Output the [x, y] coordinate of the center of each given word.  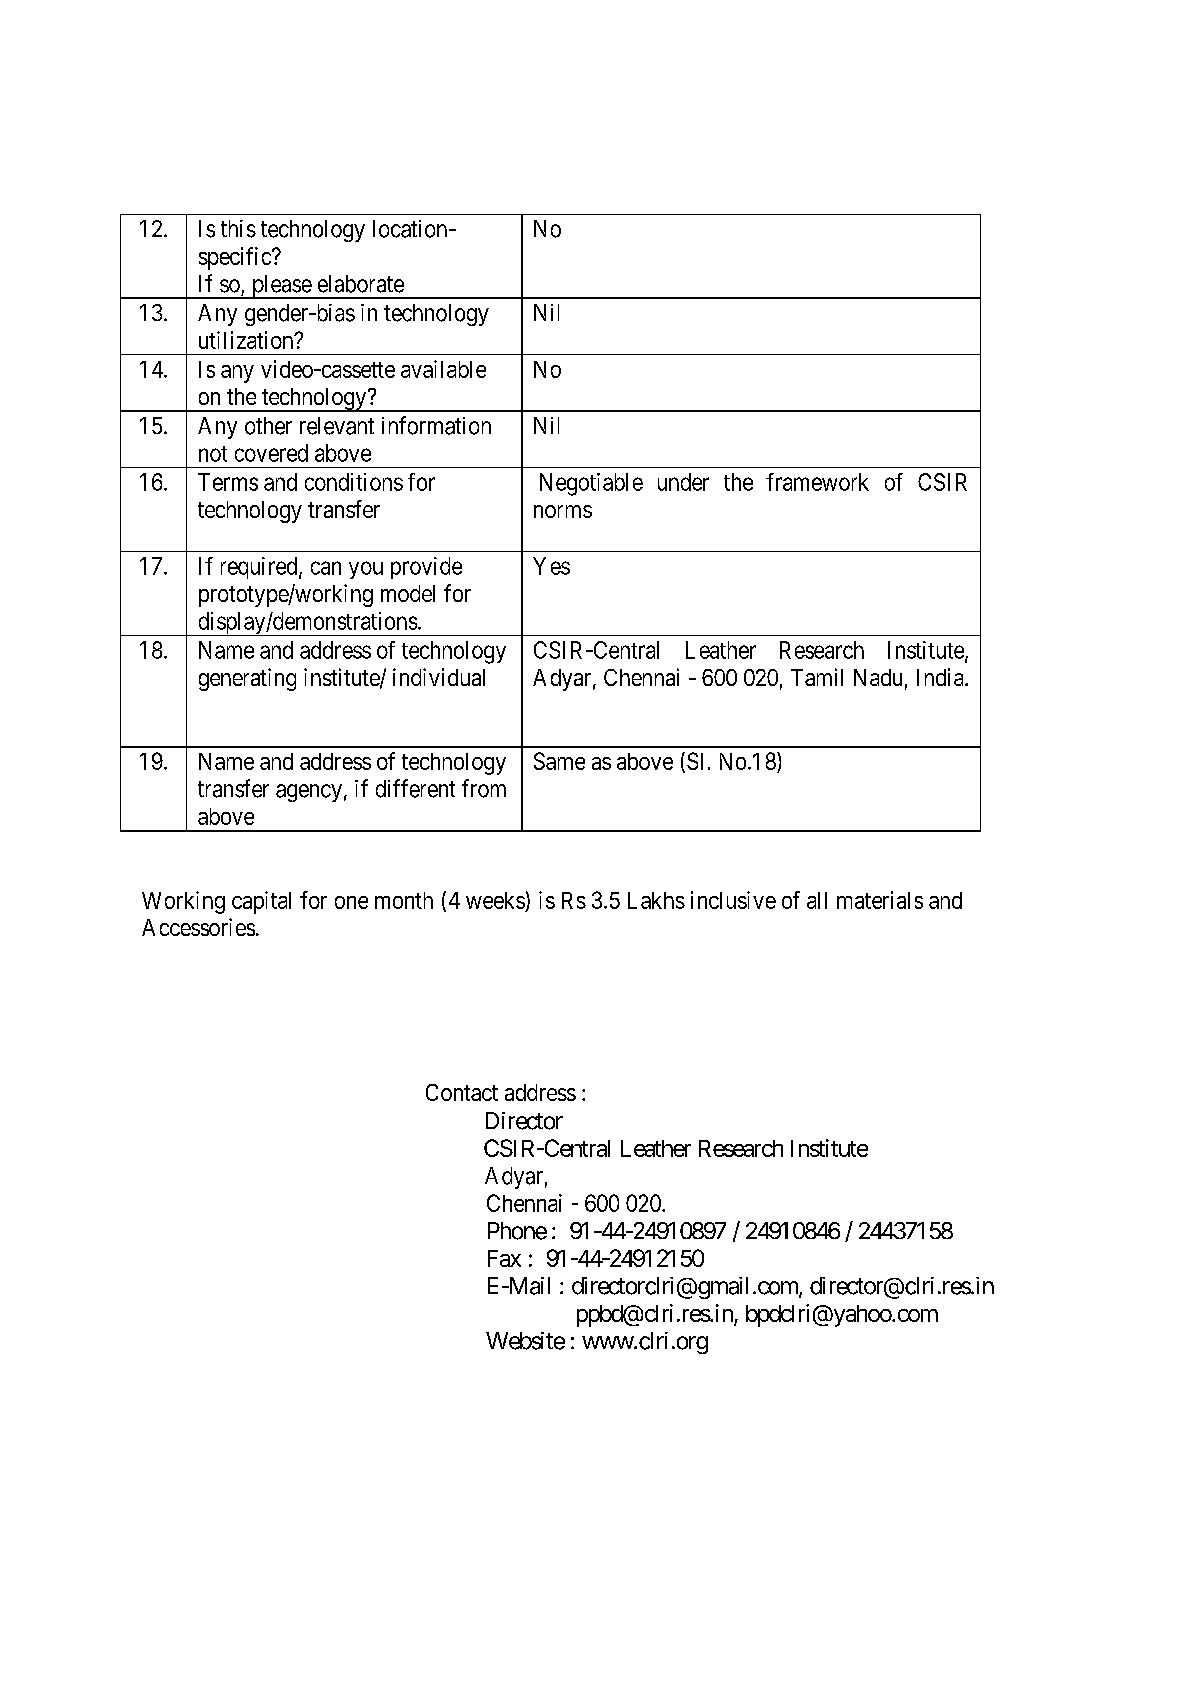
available [443, 369]
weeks [495, 900]
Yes [551, 566]
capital [261, 902]
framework [817, 482]
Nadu [878, 677]
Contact [462, 1092]
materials [880, 900]
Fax [504, 1258]
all [817, 900]
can [326, 568]
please [281, 287]
